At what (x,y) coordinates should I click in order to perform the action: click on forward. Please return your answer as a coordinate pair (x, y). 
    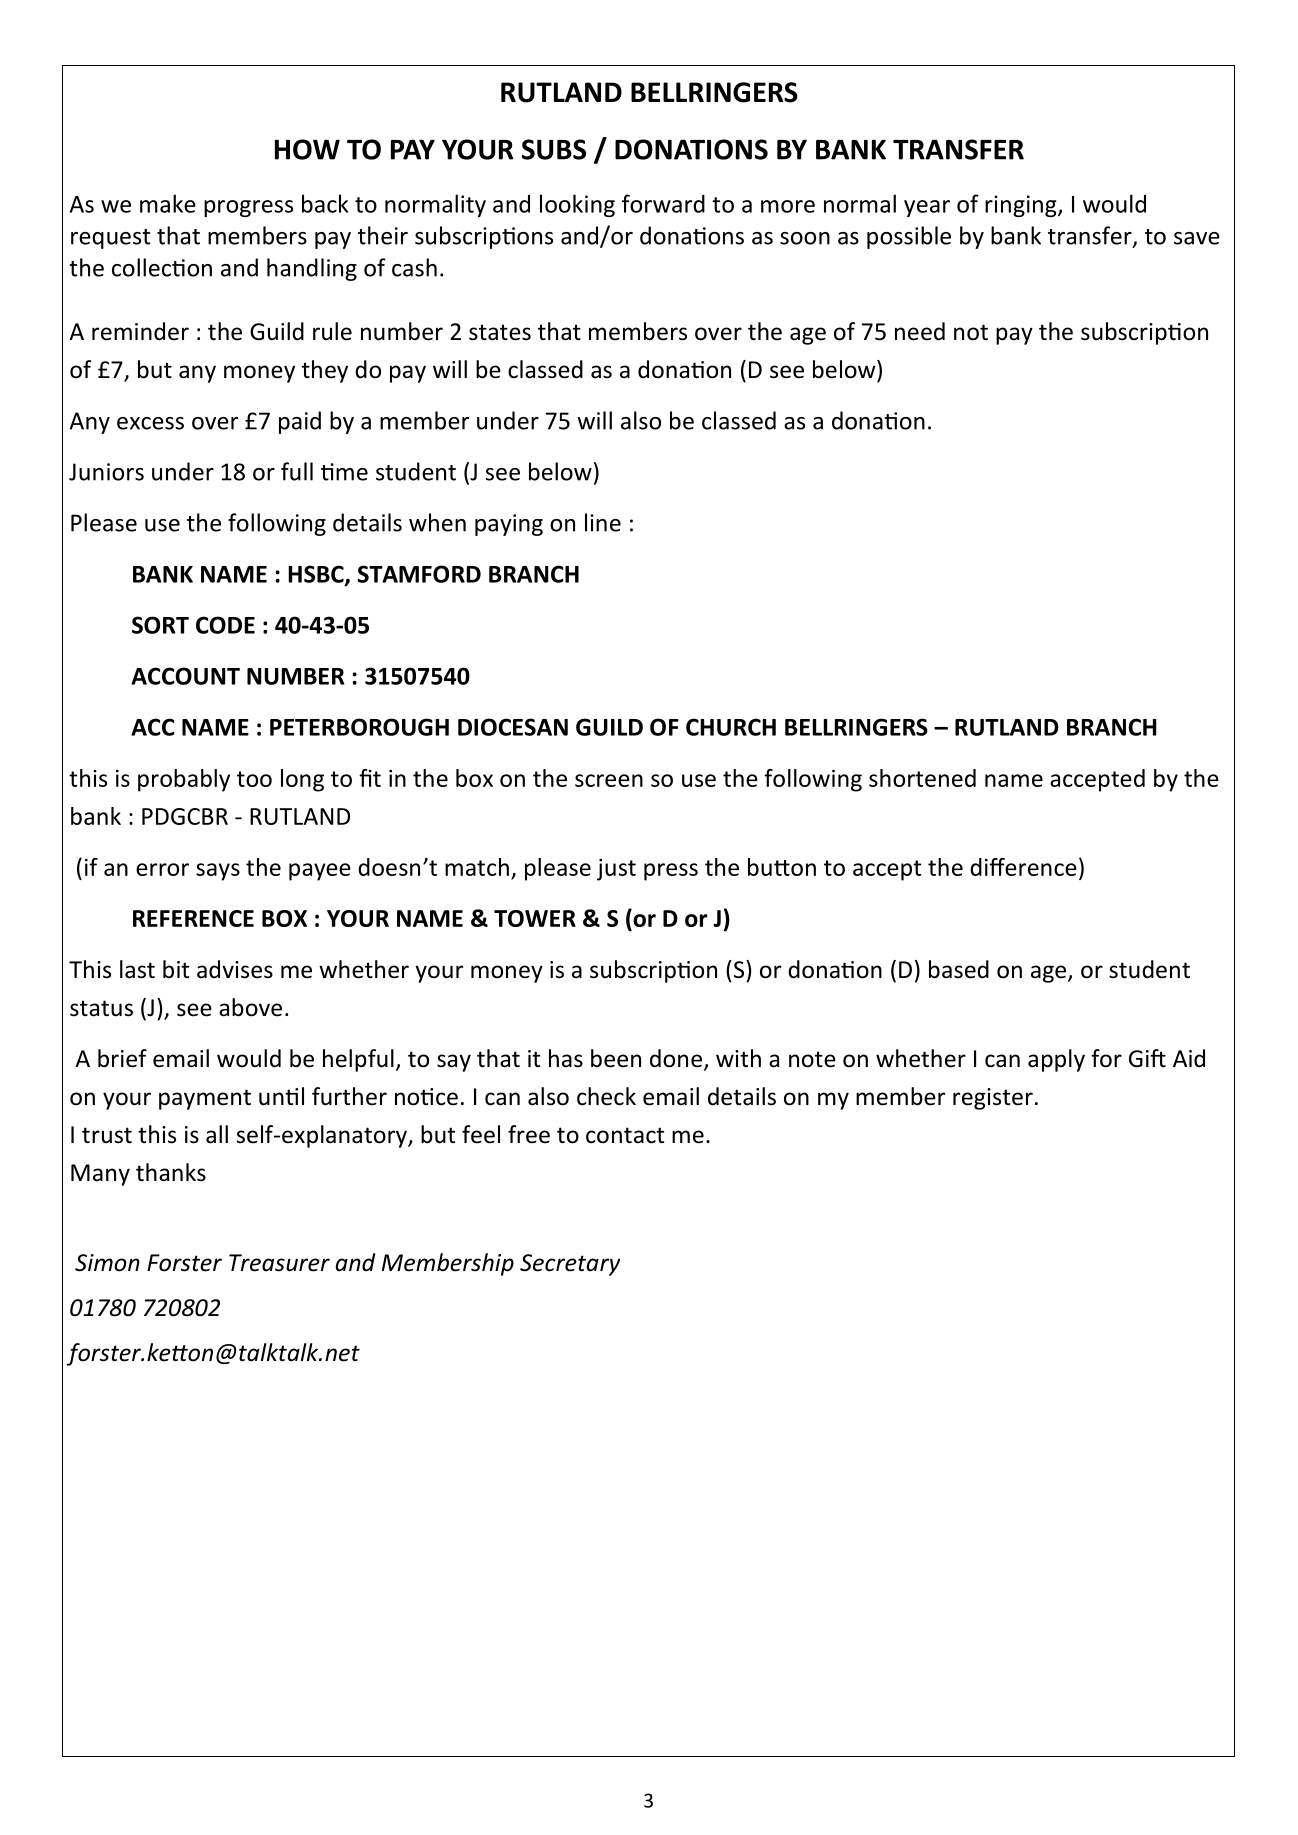
    Looking at the image, I should click on (663, 203).
